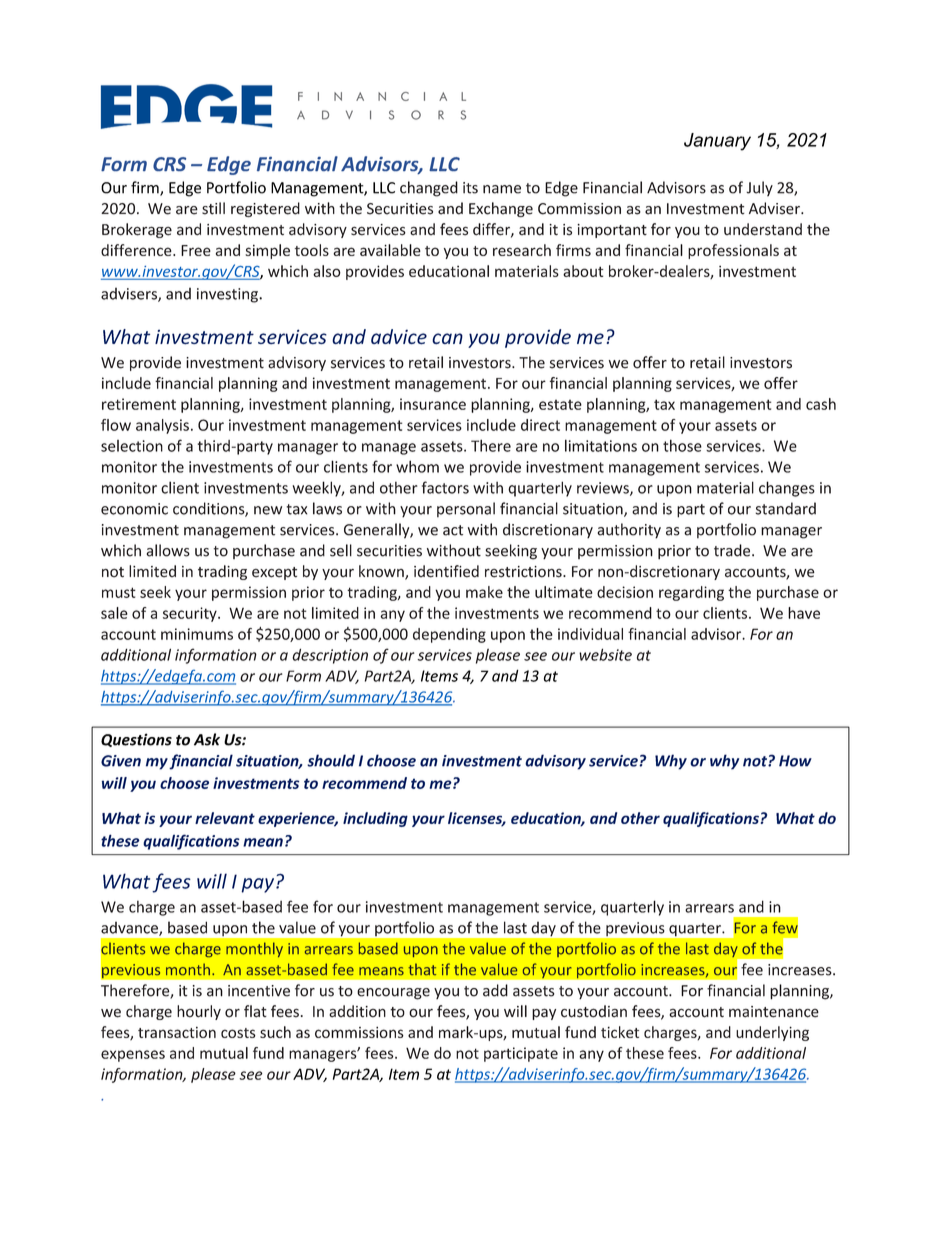  What do you see at coordinates (466, 509) in the page?
I see `personal` at bounding box center [466, 509].
